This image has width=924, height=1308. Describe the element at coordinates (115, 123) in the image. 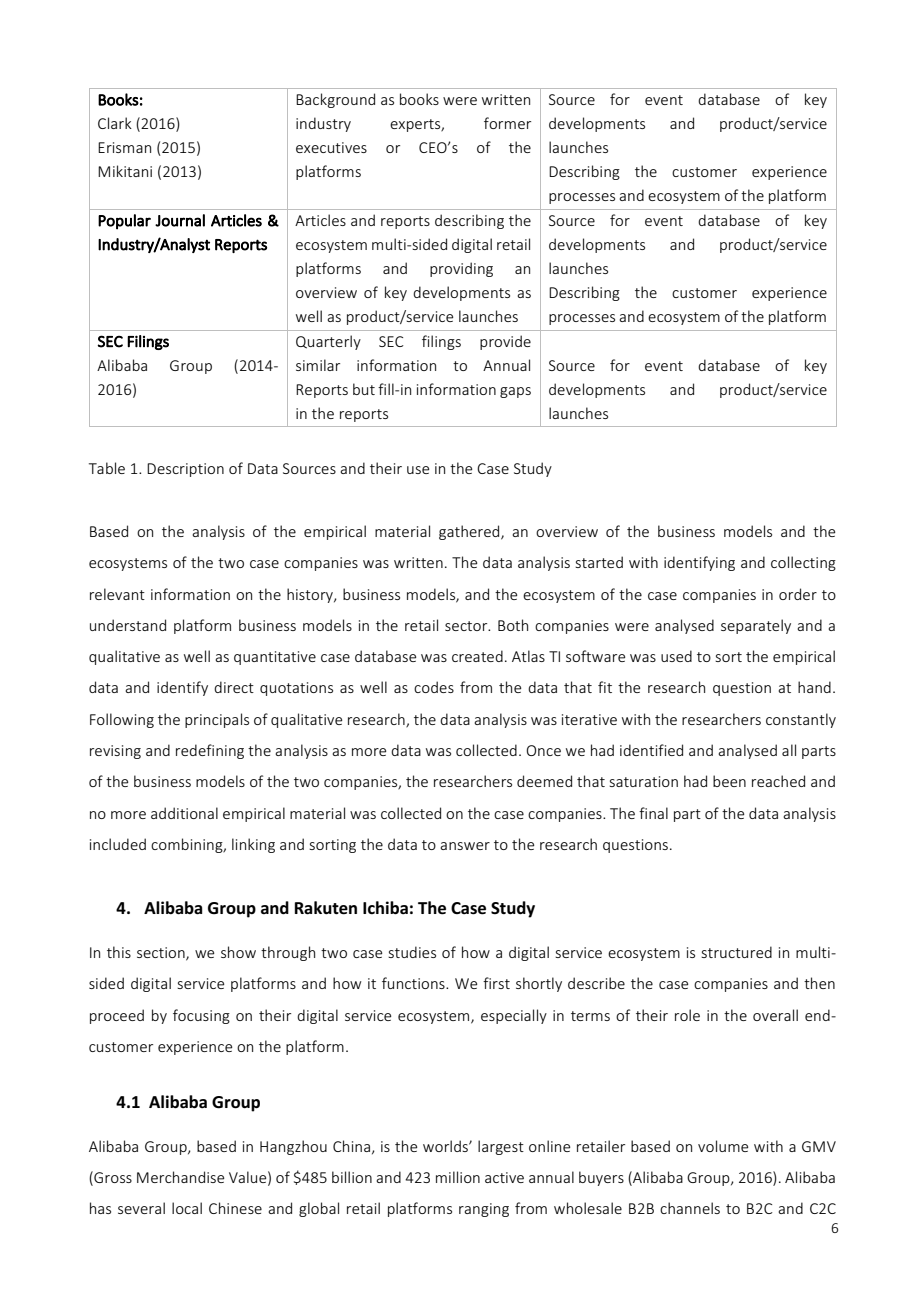

I see `Clark` at that location.
